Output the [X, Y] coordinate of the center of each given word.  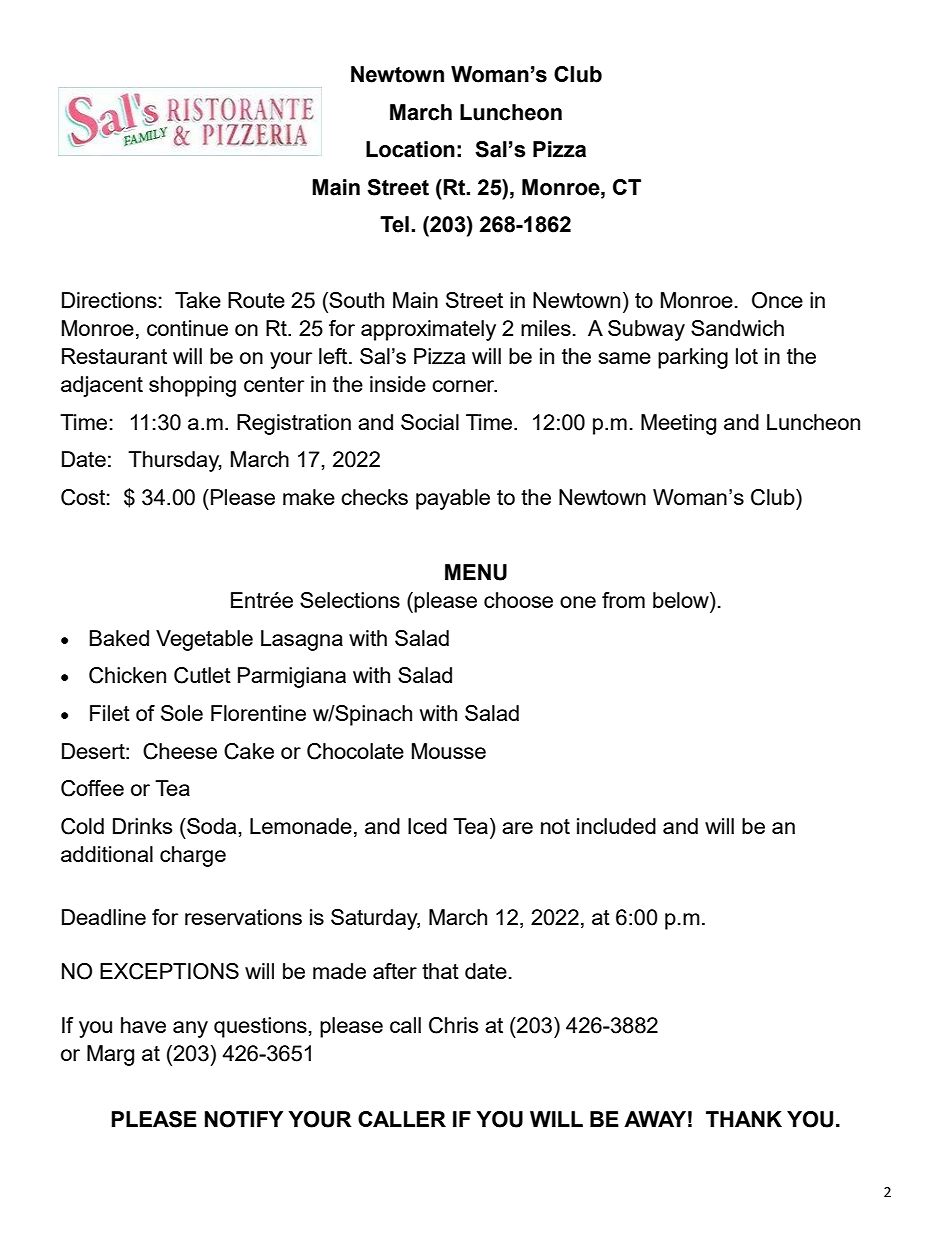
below [682, 600]
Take [198, 300]
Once [777, 300]
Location [410, 149]
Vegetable [204, 640]
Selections [350, 600]
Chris [453, 1025]
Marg [110, 1055]
